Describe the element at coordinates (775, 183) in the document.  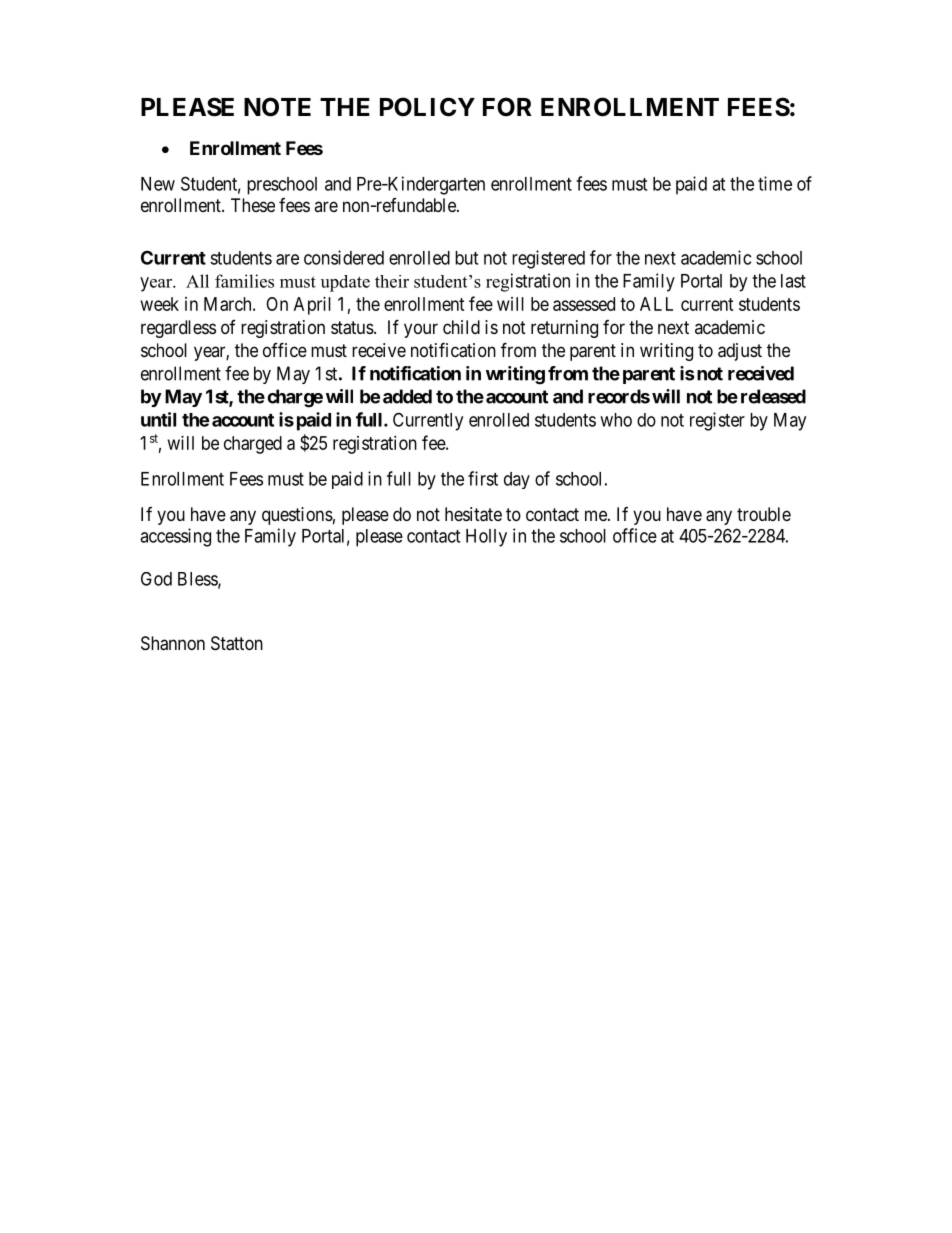
I see `time` at that location.
